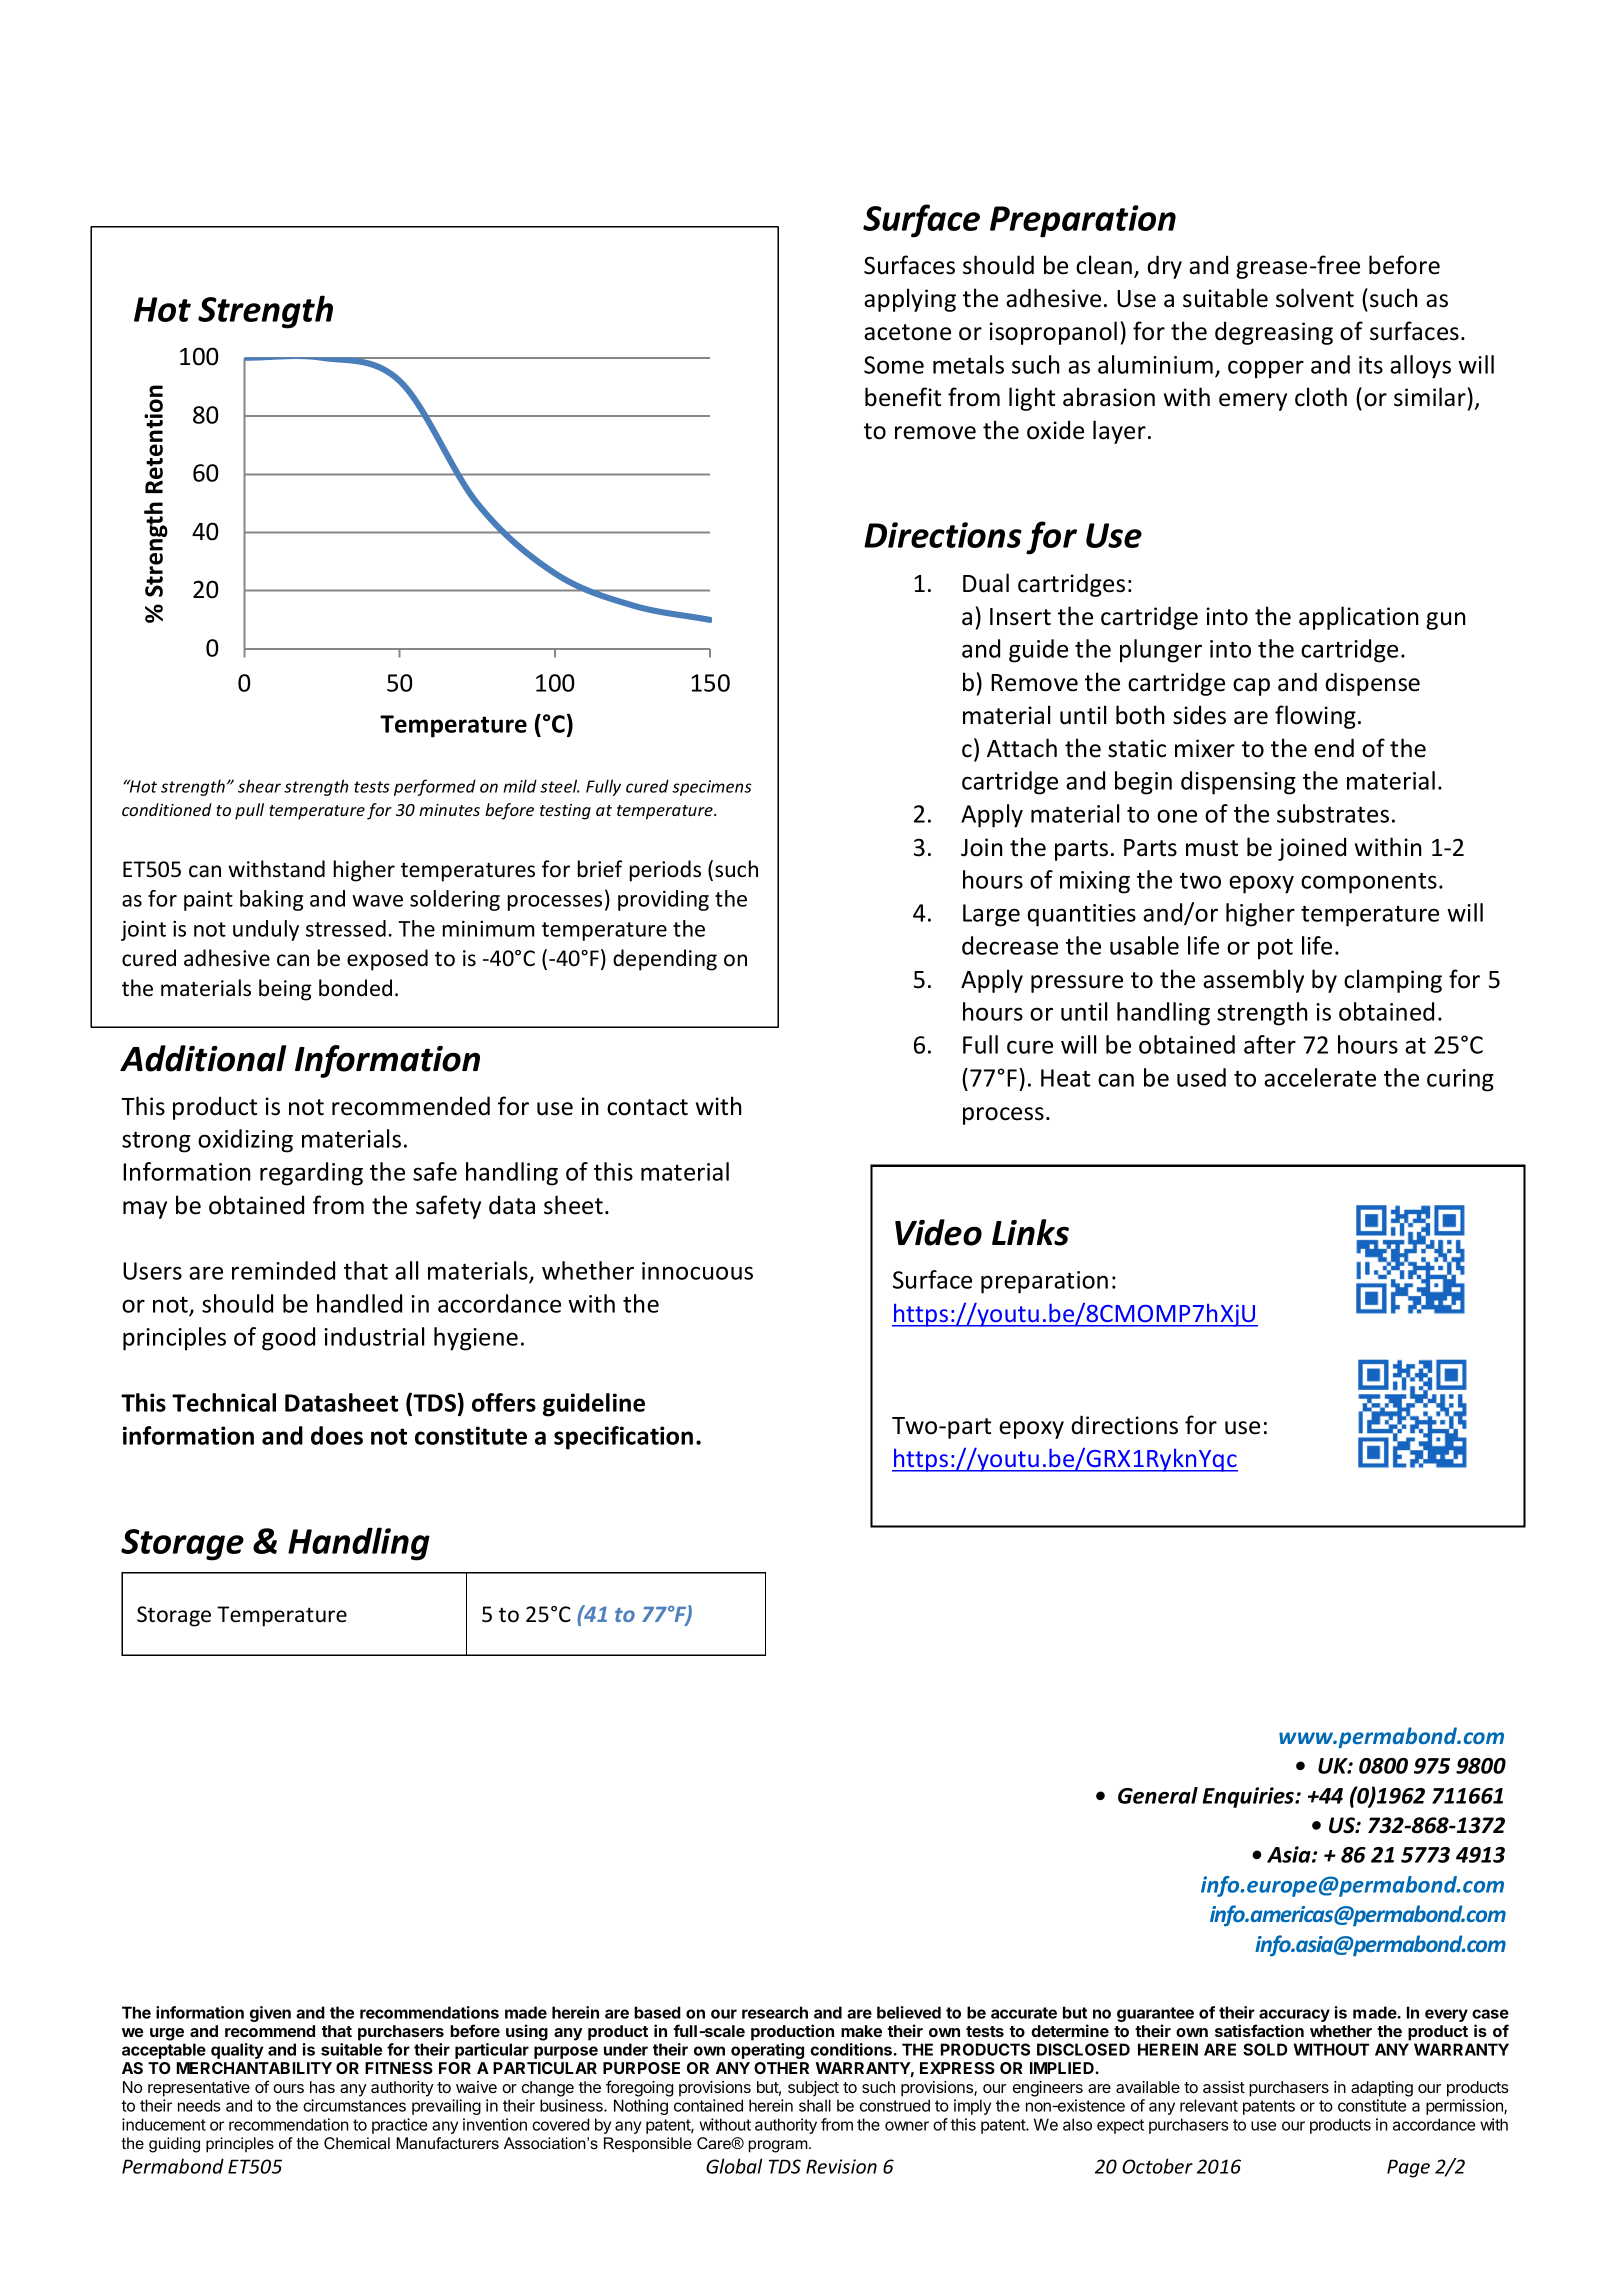 The width and height of the image is (1609, 2275). I want to click on General, so click(1158, 1795).
